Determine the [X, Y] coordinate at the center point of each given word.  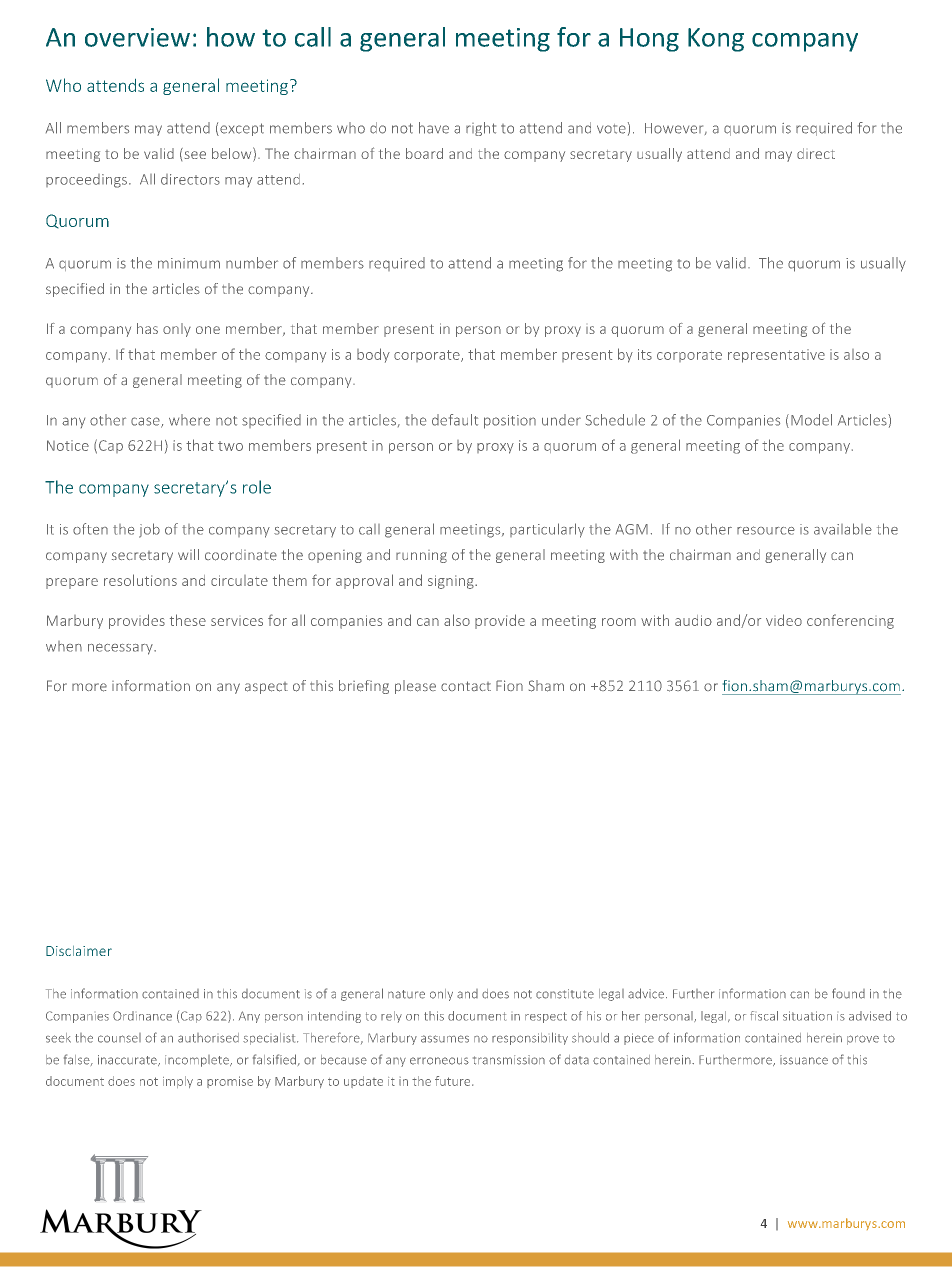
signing [452, 582]
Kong [716, 40]
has [147, 328]
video [784, 620]
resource [766, 530]
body [373, 355]
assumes [445, 1039]
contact [466, 686]
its [645, 354]
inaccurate [128, 1060]
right [481, 129]
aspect [266, 688]
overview [137, 37]
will [188, 554]
